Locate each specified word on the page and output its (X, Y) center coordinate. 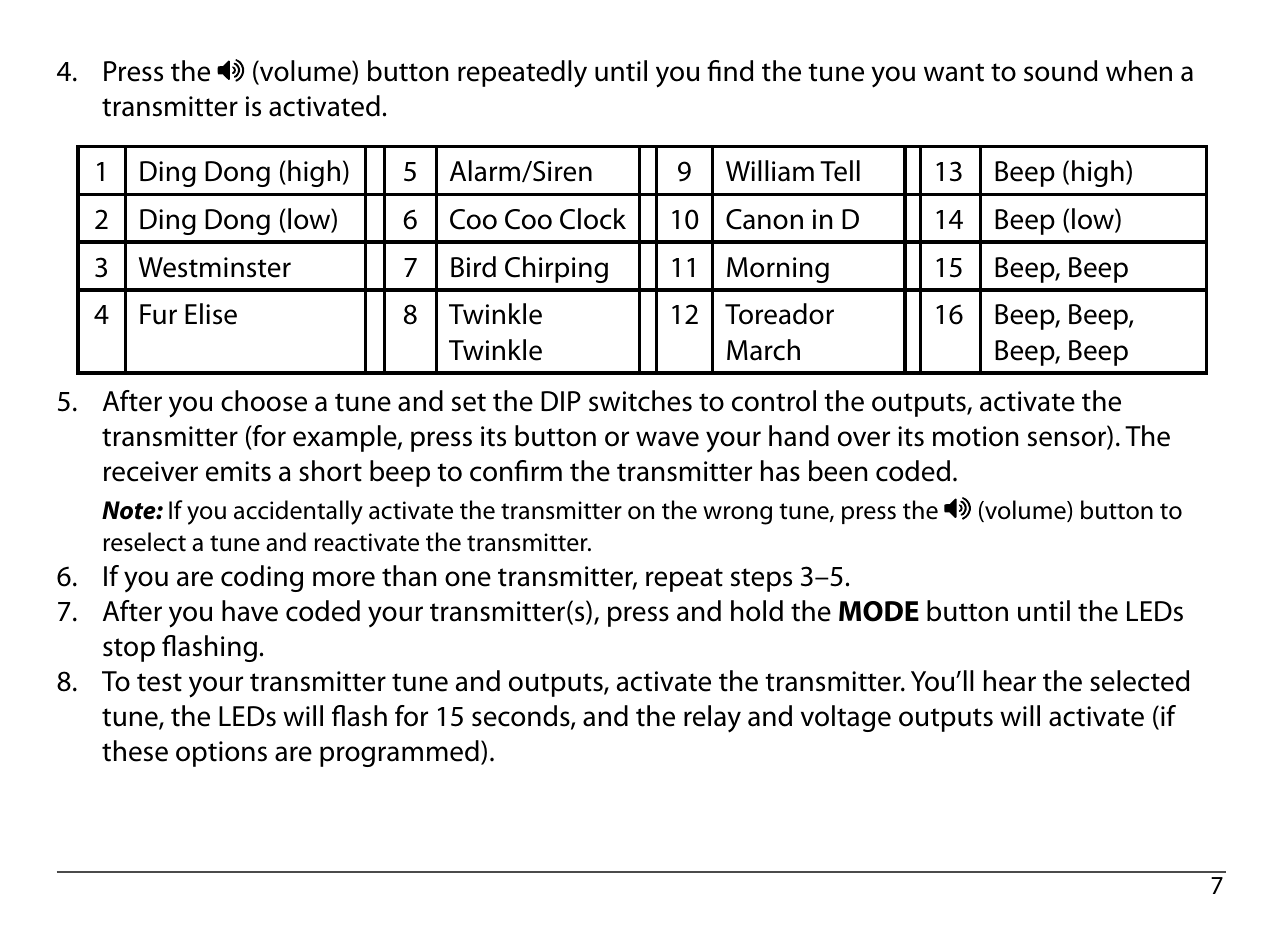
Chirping (556, 269)
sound (1061, 71)
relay (712, 719)
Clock (593, 219)
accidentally (298, 512)
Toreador (779, 314)
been (838, 471)
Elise (211, 314)
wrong (737, 515)
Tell (840, 171)
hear (1010, 681)
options (221, 754)
